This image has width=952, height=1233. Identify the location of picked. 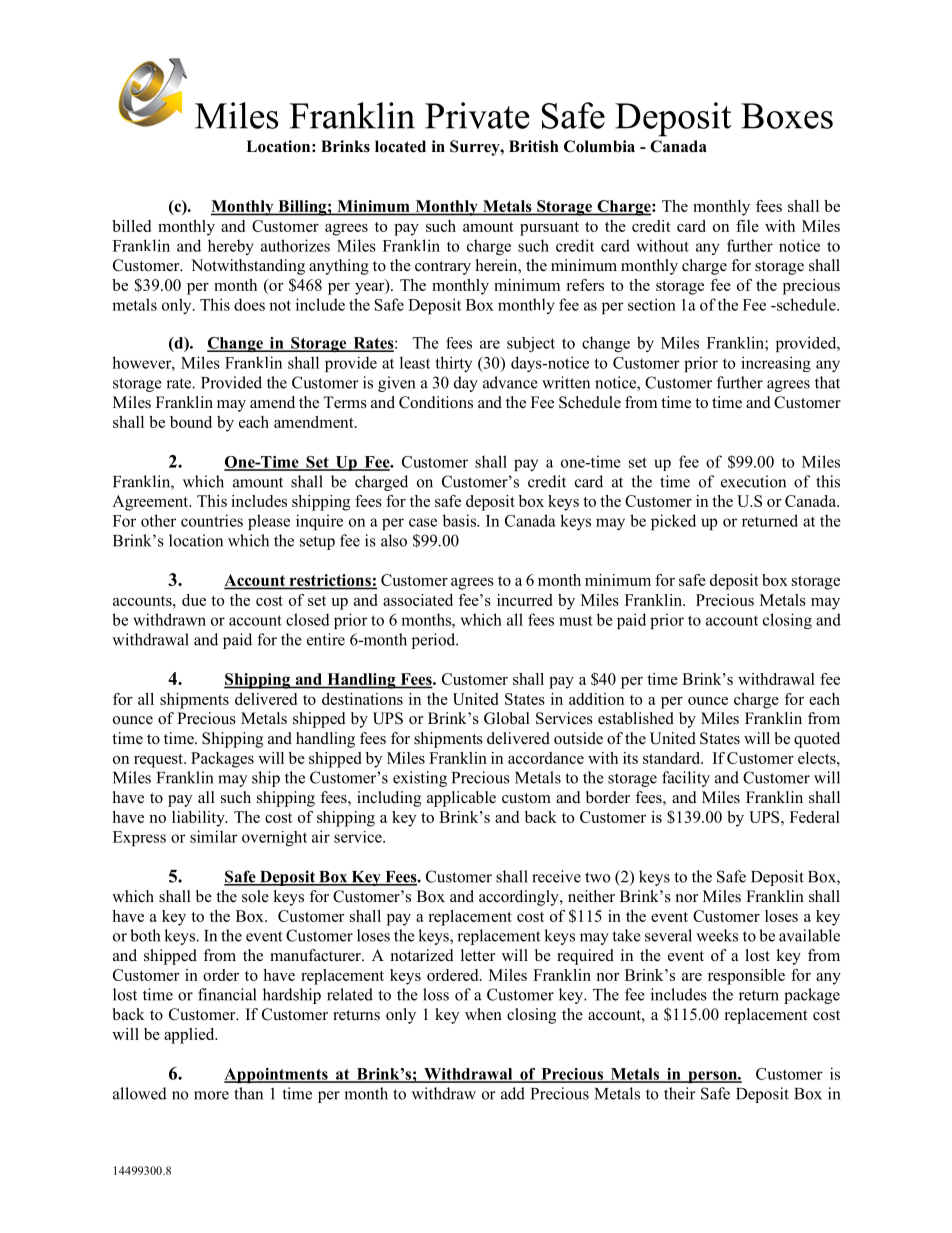
(673, 522).
